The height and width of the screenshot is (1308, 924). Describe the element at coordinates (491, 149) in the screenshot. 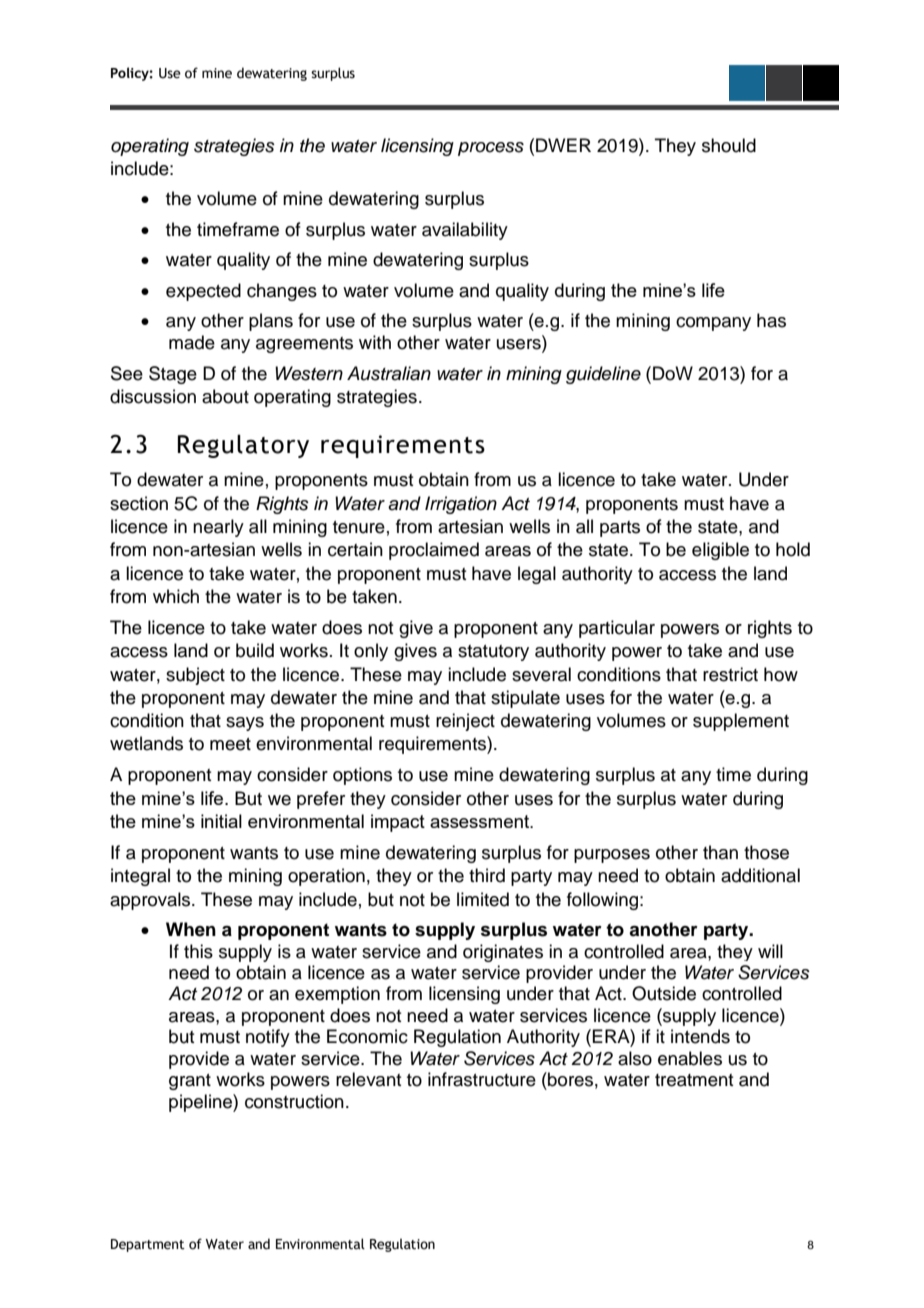

I see `process` at that location.
